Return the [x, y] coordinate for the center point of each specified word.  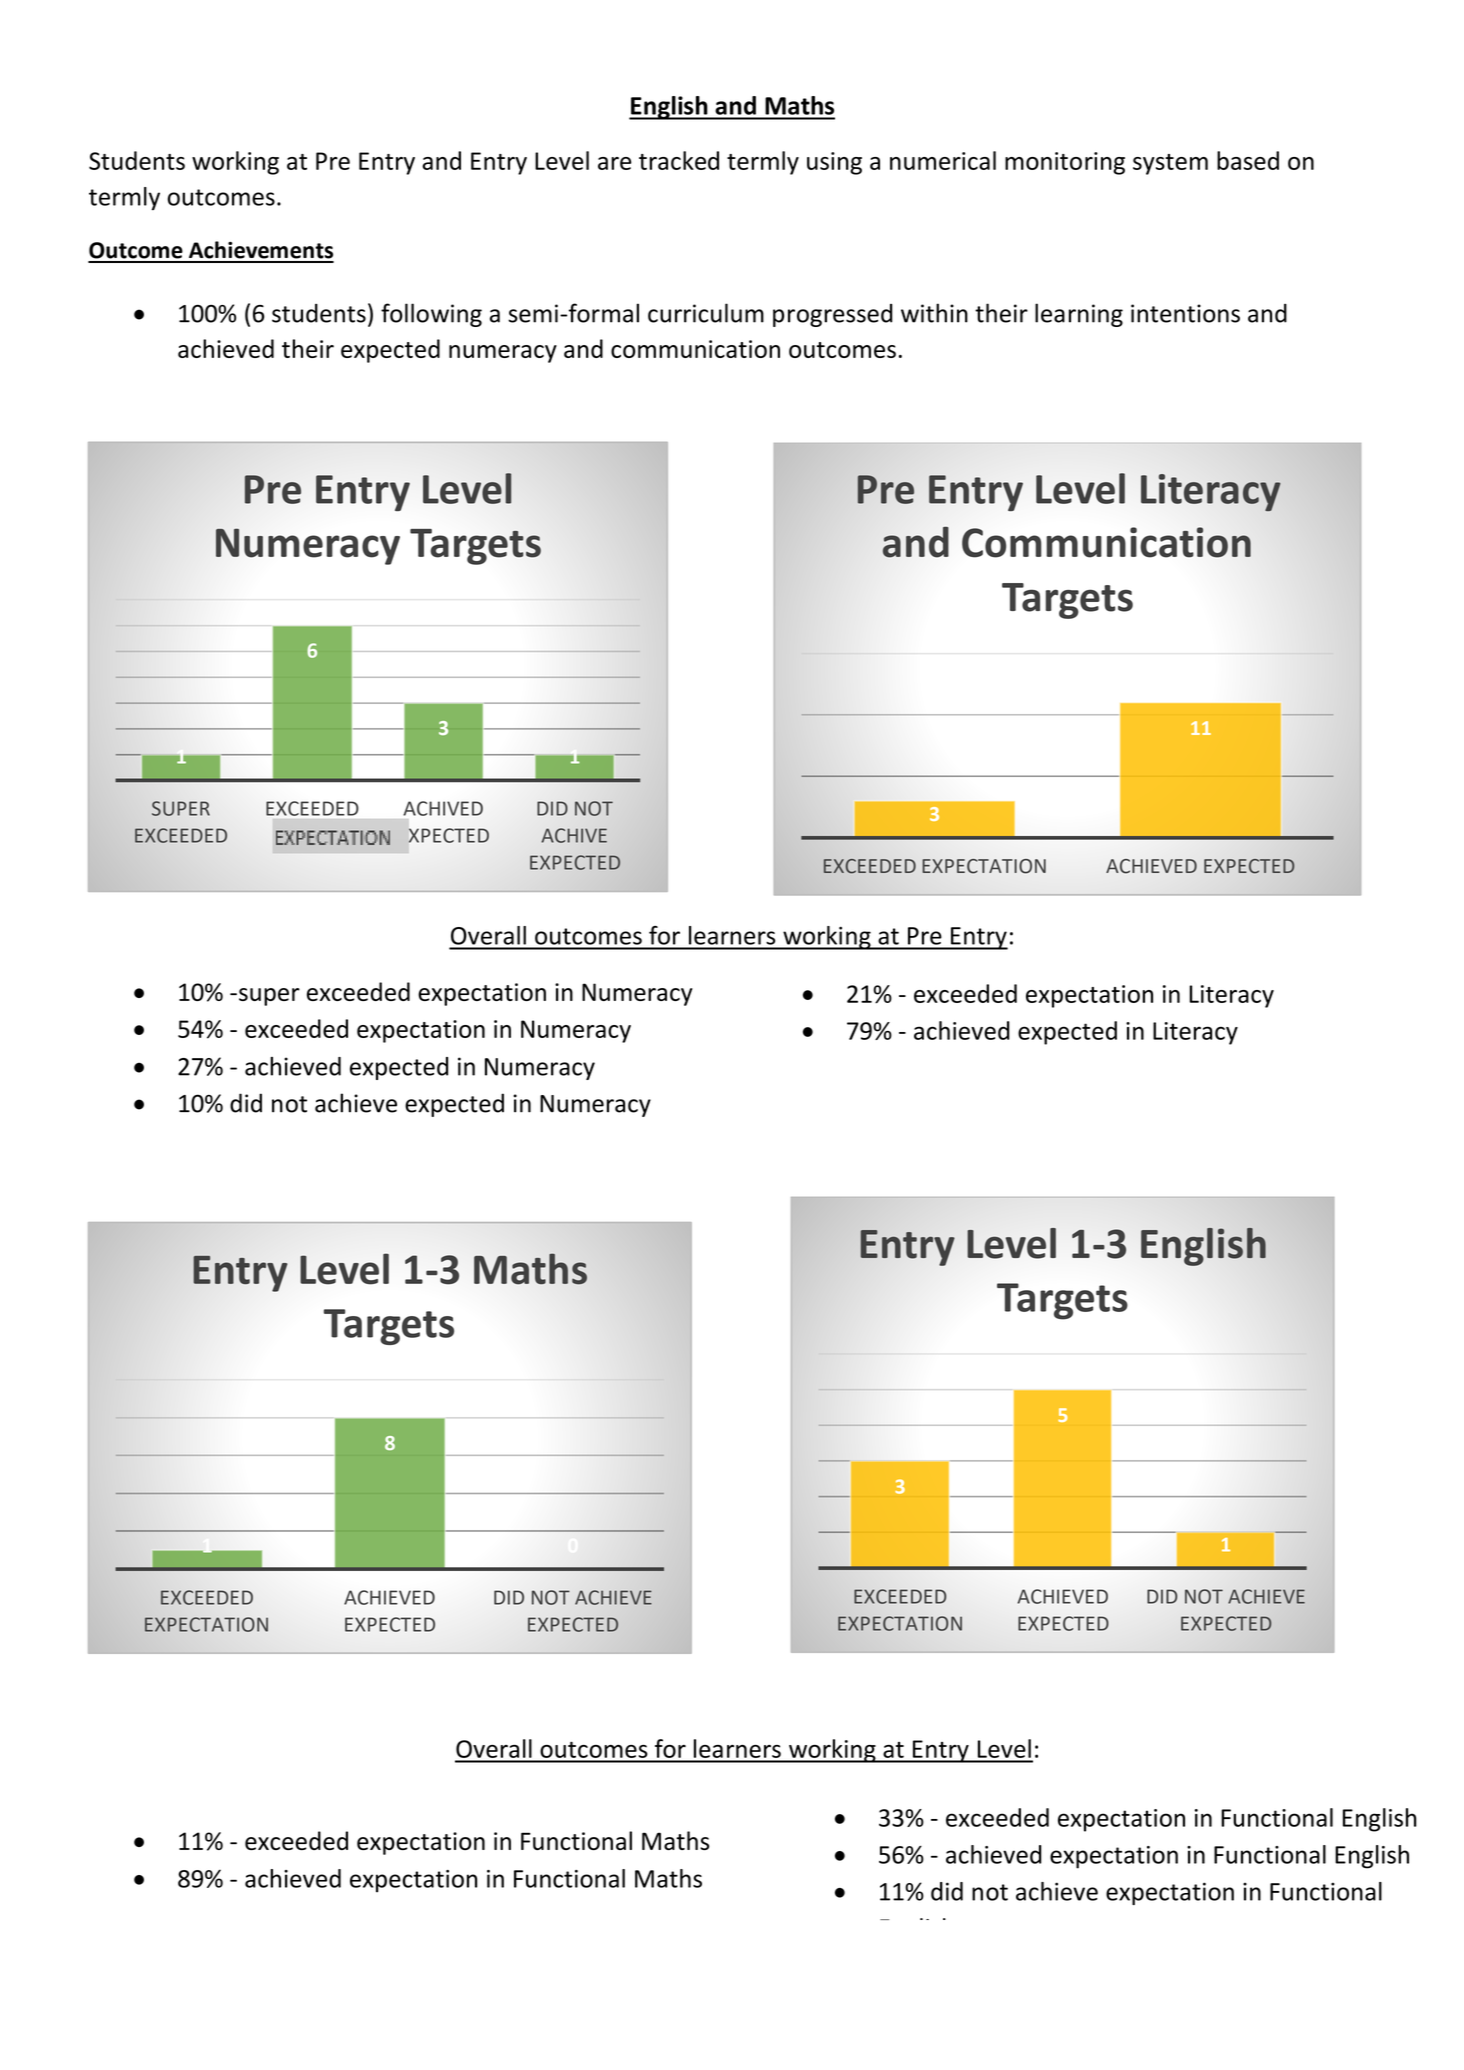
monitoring [1065, 163]
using [834, 163]
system [1170, 164]
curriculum [706, 313]
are [614, 163]
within [934, 313]
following [431, 315]
